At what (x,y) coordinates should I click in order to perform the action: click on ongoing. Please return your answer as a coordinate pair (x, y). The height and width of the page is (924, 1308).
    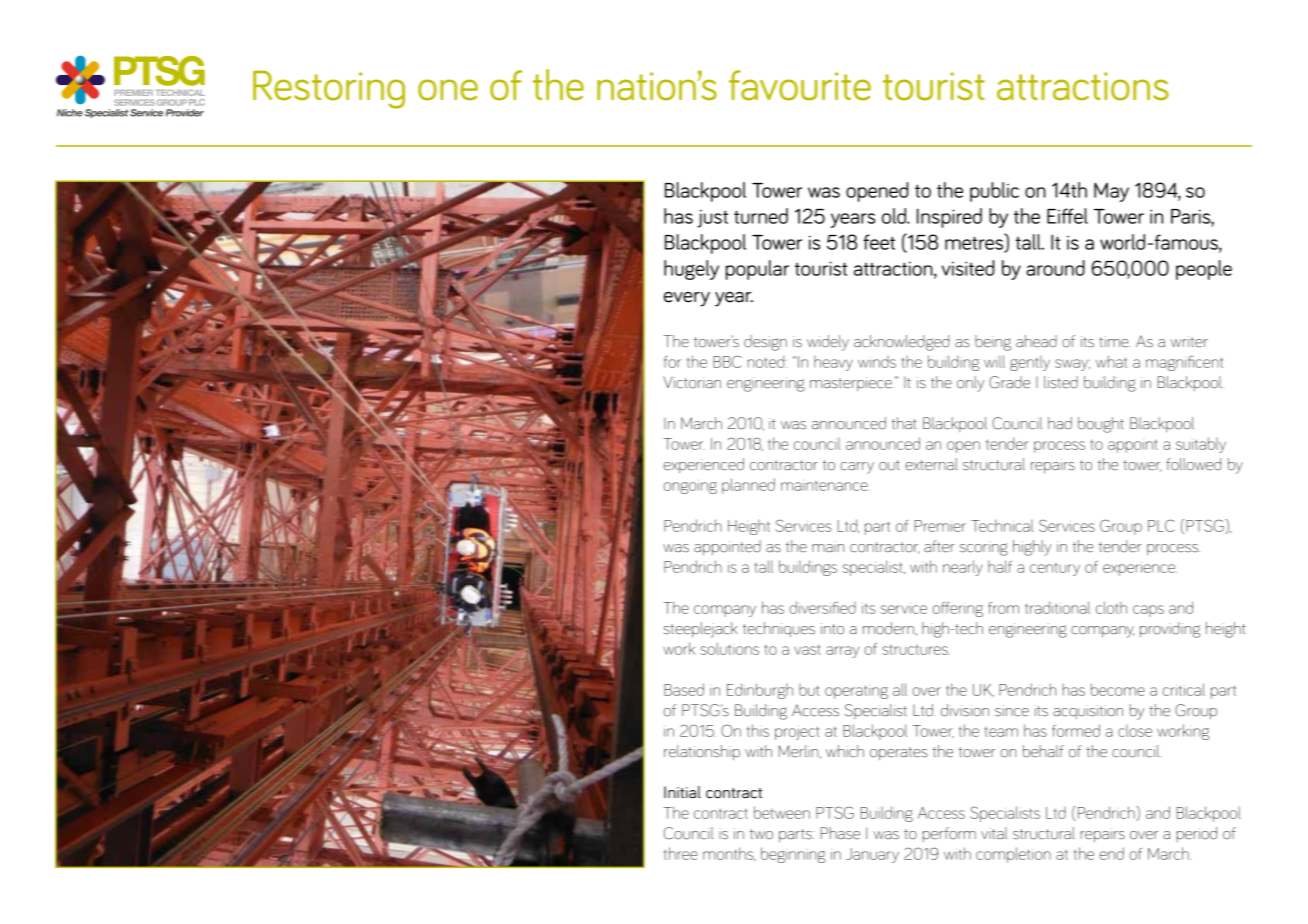
    Looking at the image, I should click on (690, 487).
